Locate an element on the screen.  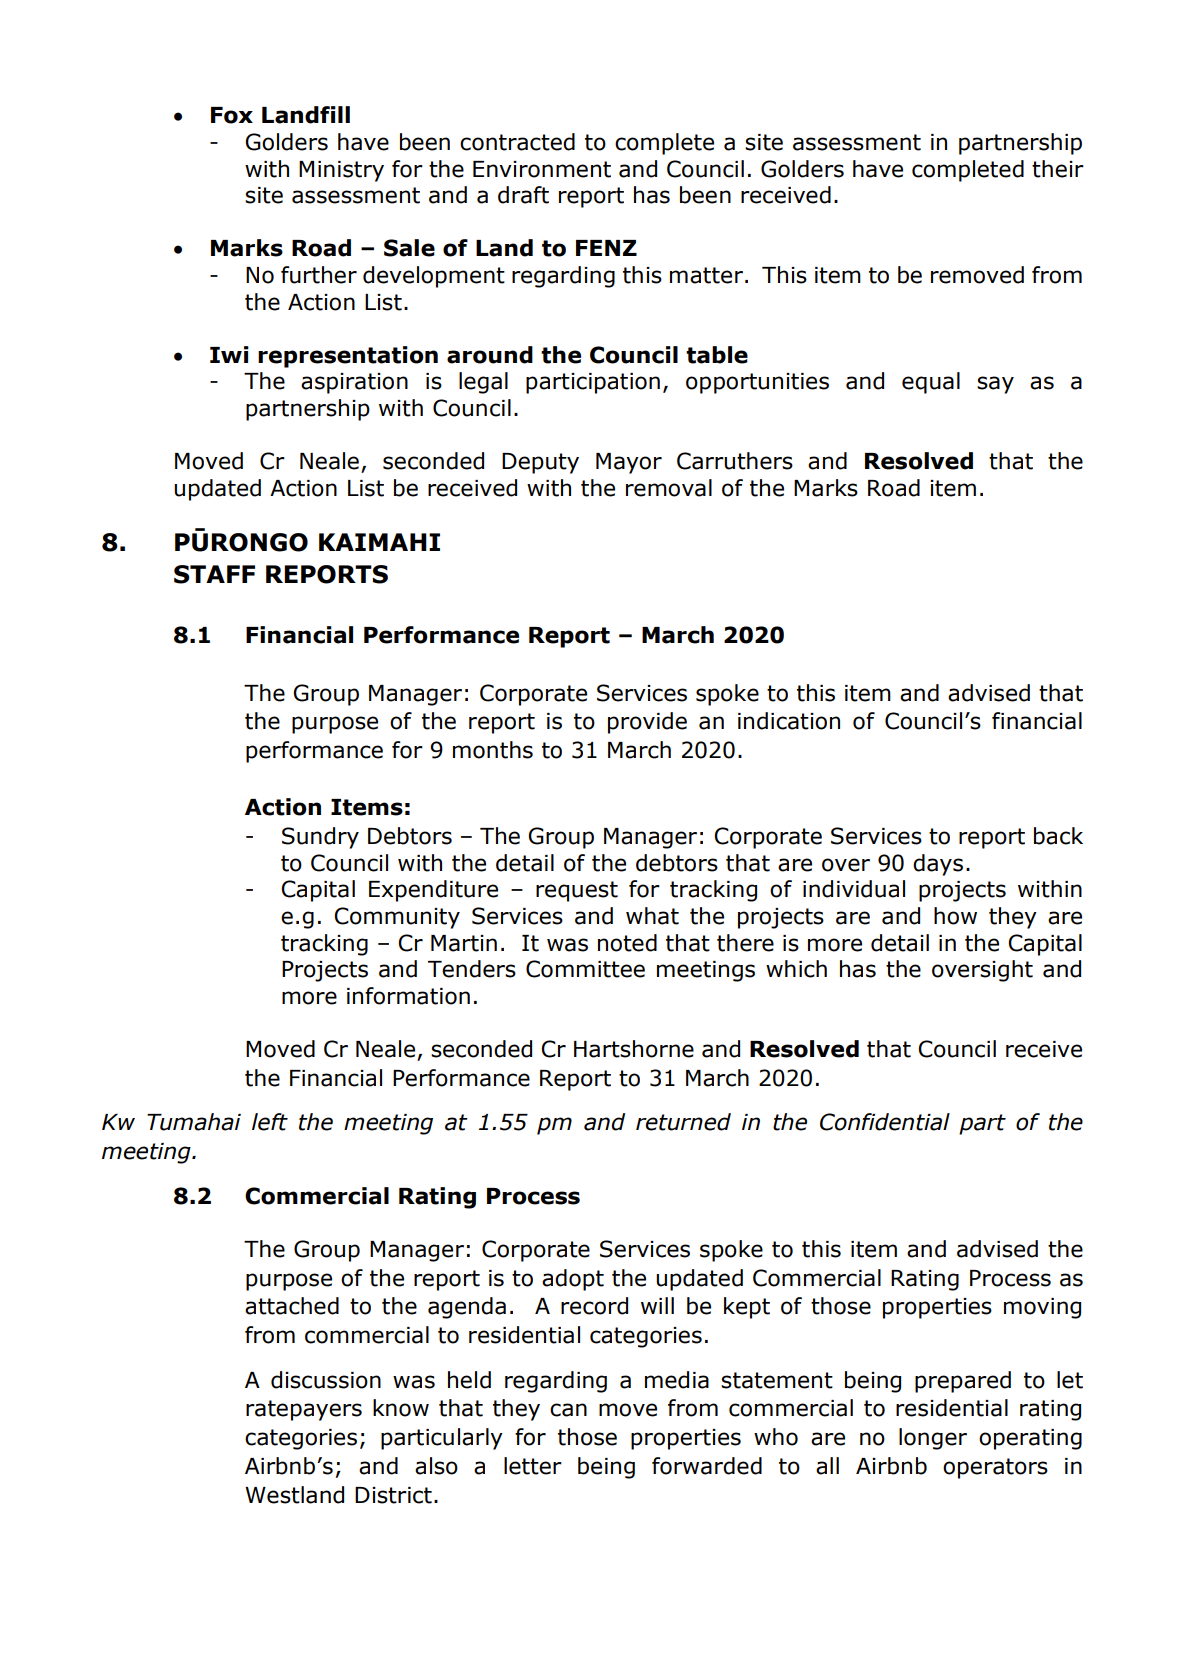
returned is located at coordinates (683, 1122).
